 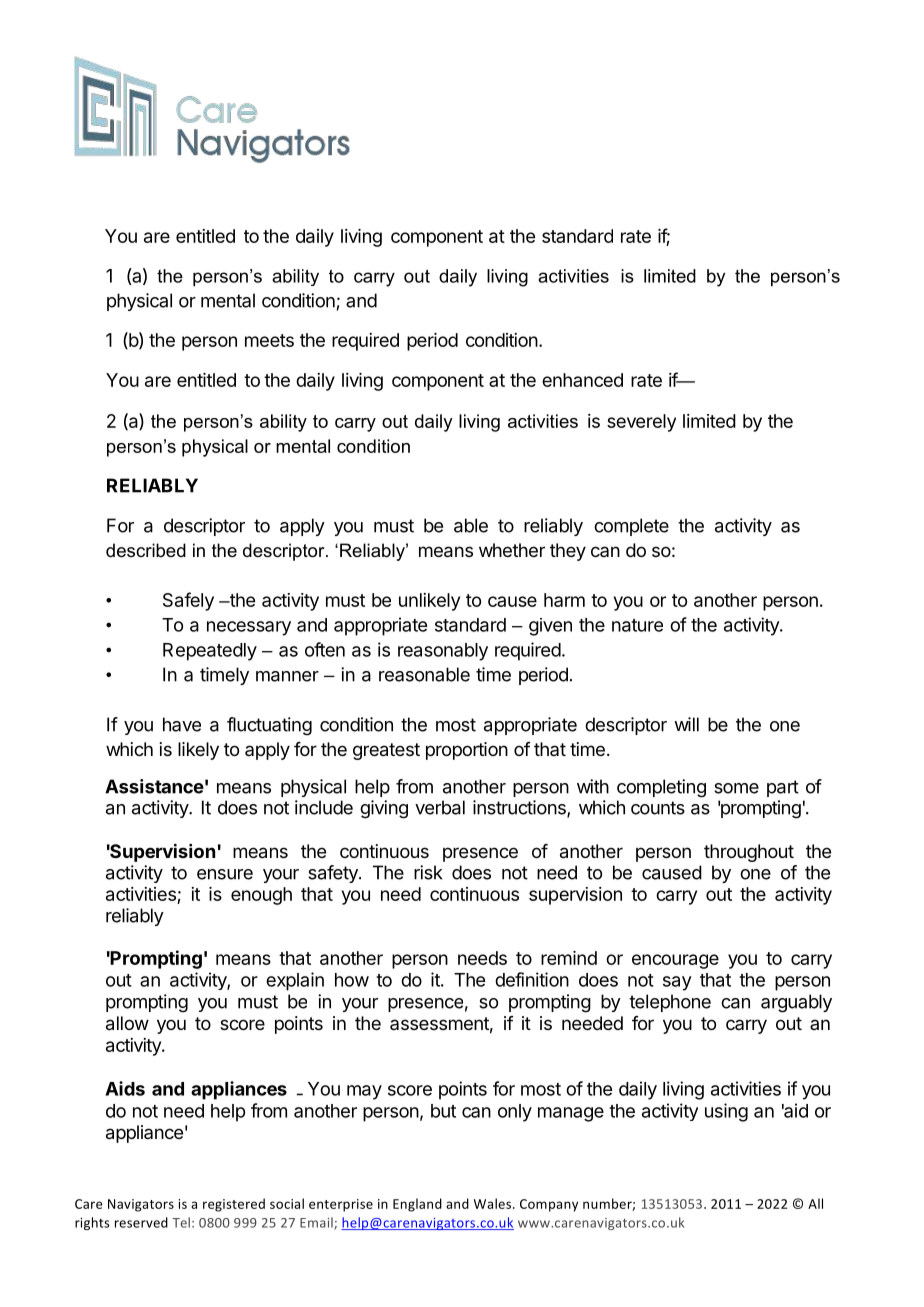 I want to click on enhanced, so click(x=582, y=380).
